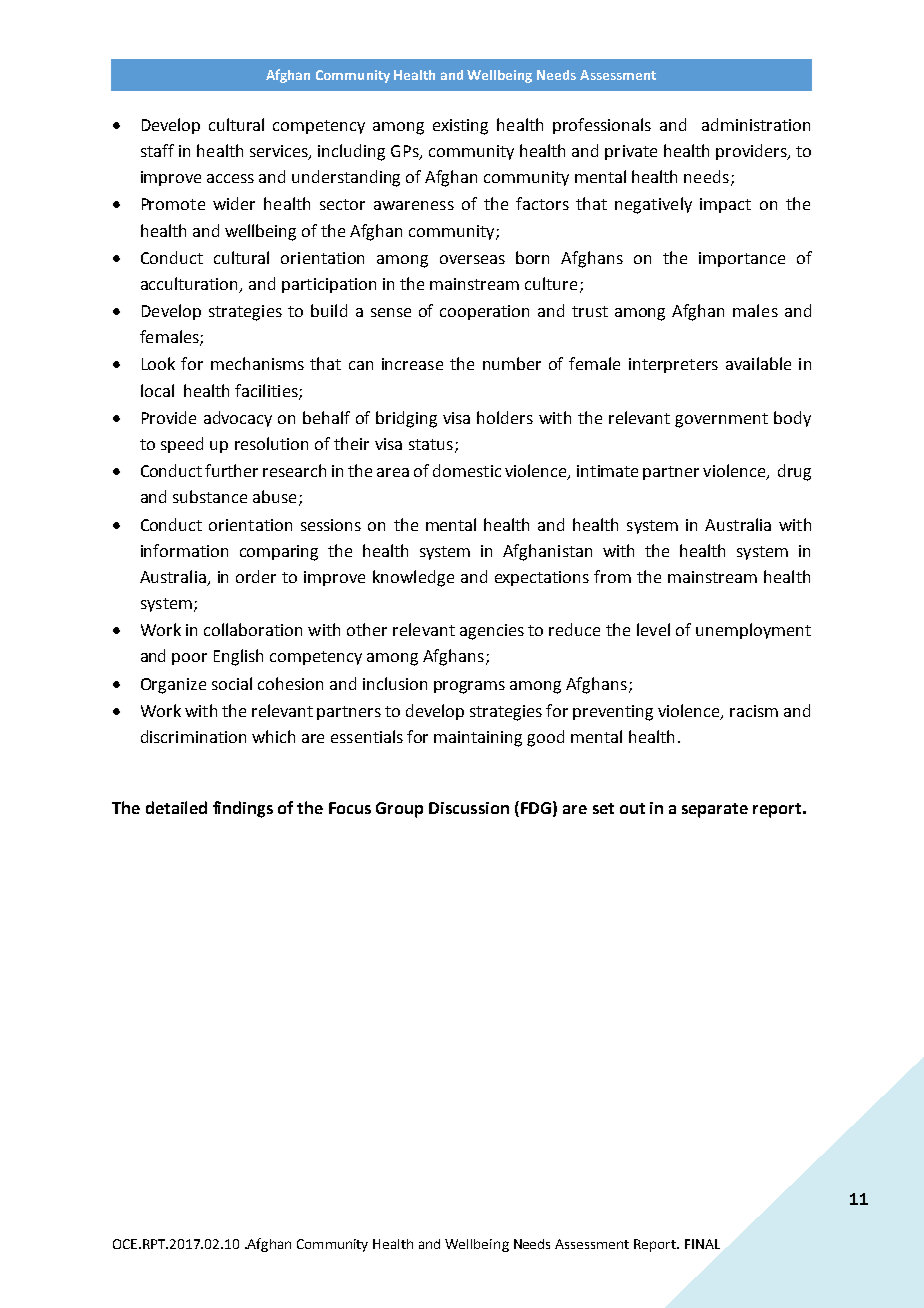  What do you see at coordinates (758, 363) in the image?
I see `available` at bounding box center [758, 363].
